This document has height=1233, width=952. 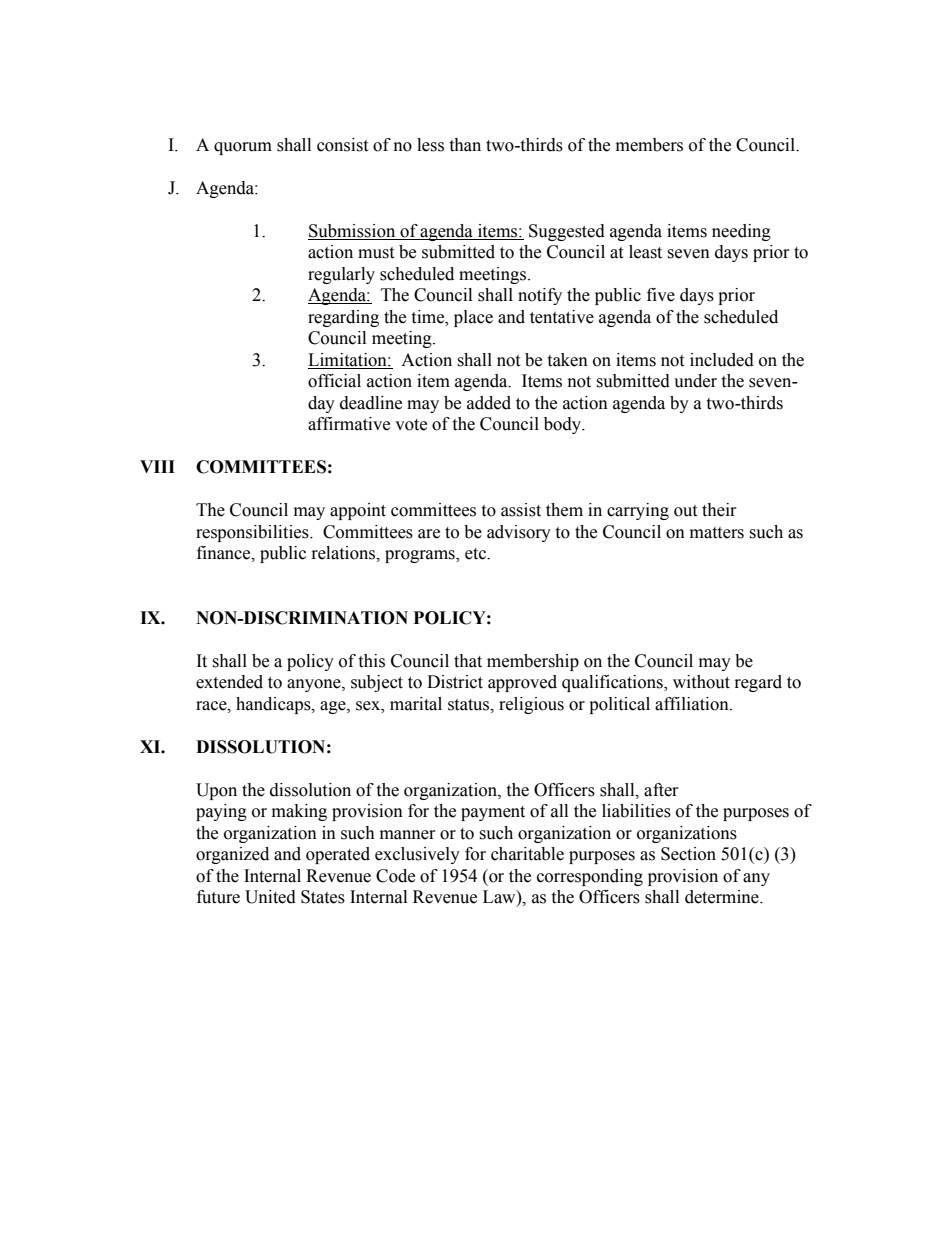 What do you see at coordinates (693, 704) in the document?
I see `affiliation` at bounding box center [693, 704].
